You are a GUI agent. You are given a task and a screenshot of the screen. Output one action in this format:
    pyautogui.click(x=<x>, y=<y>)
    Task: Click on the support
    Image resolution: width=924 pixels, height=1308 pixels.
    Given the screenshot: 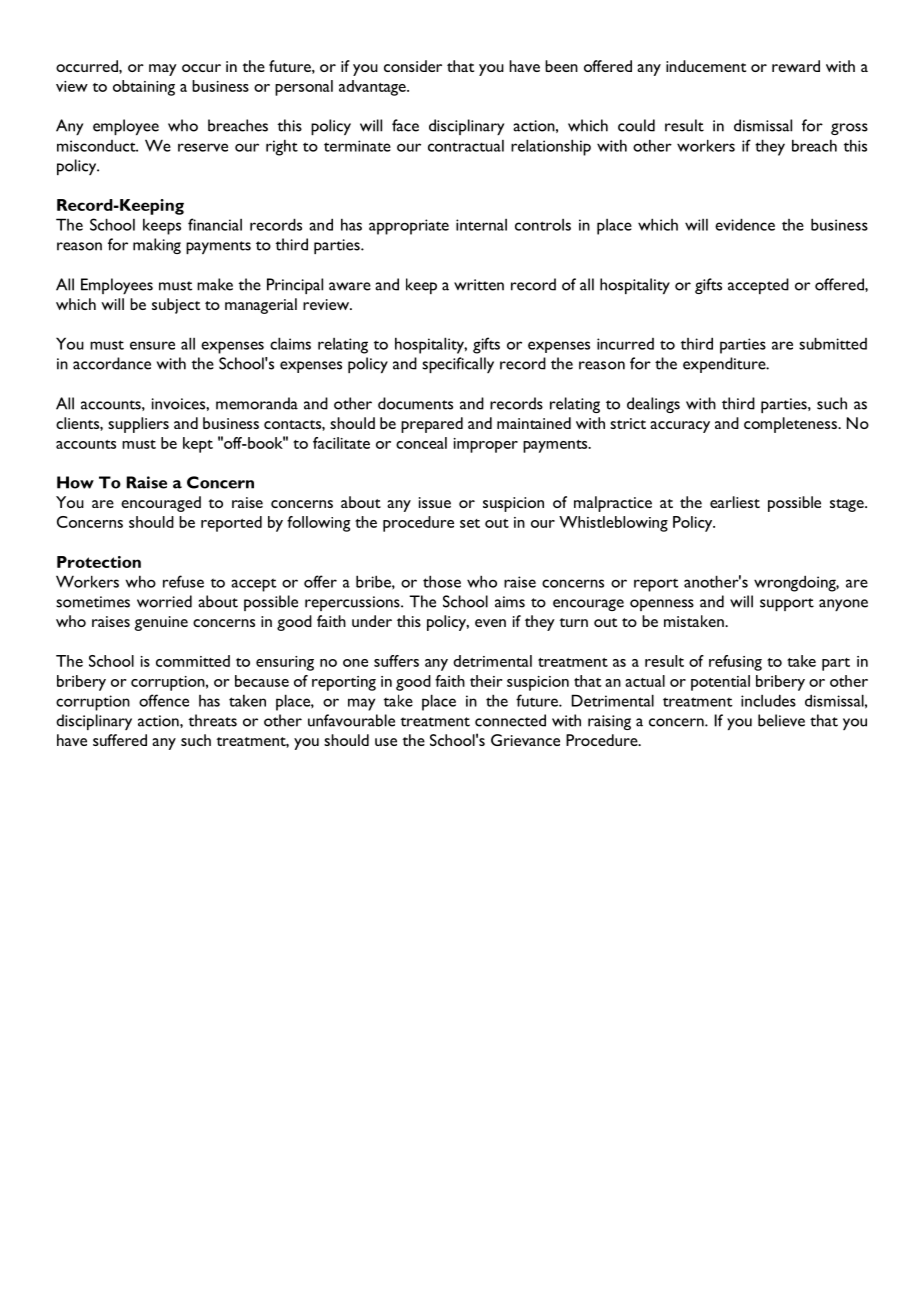 What is the action you would take?
    pyautogui.click(x=787, y=604)
